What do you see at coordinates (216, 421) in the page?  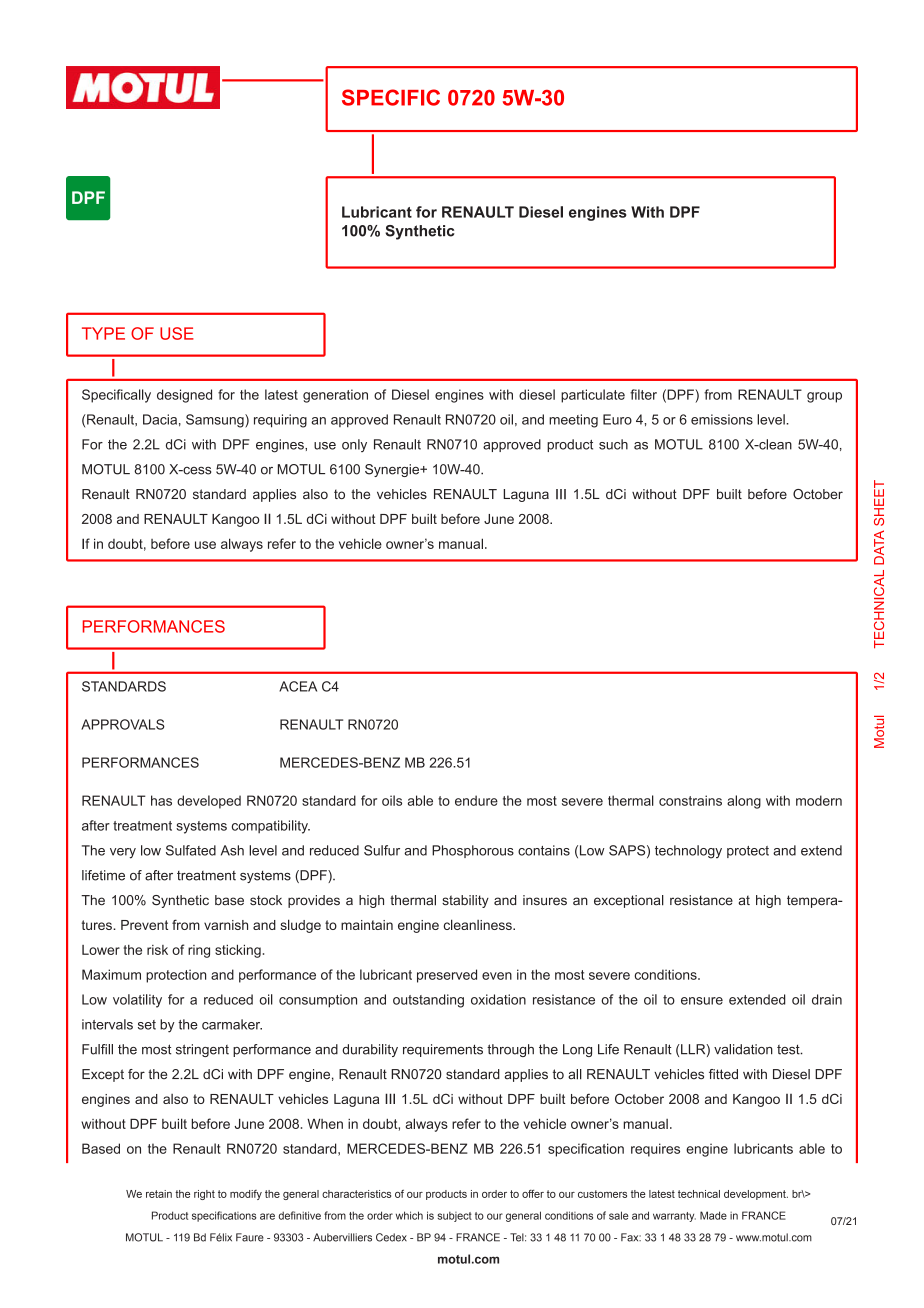 I see `Samsung` at bounding box center [216, 421].
